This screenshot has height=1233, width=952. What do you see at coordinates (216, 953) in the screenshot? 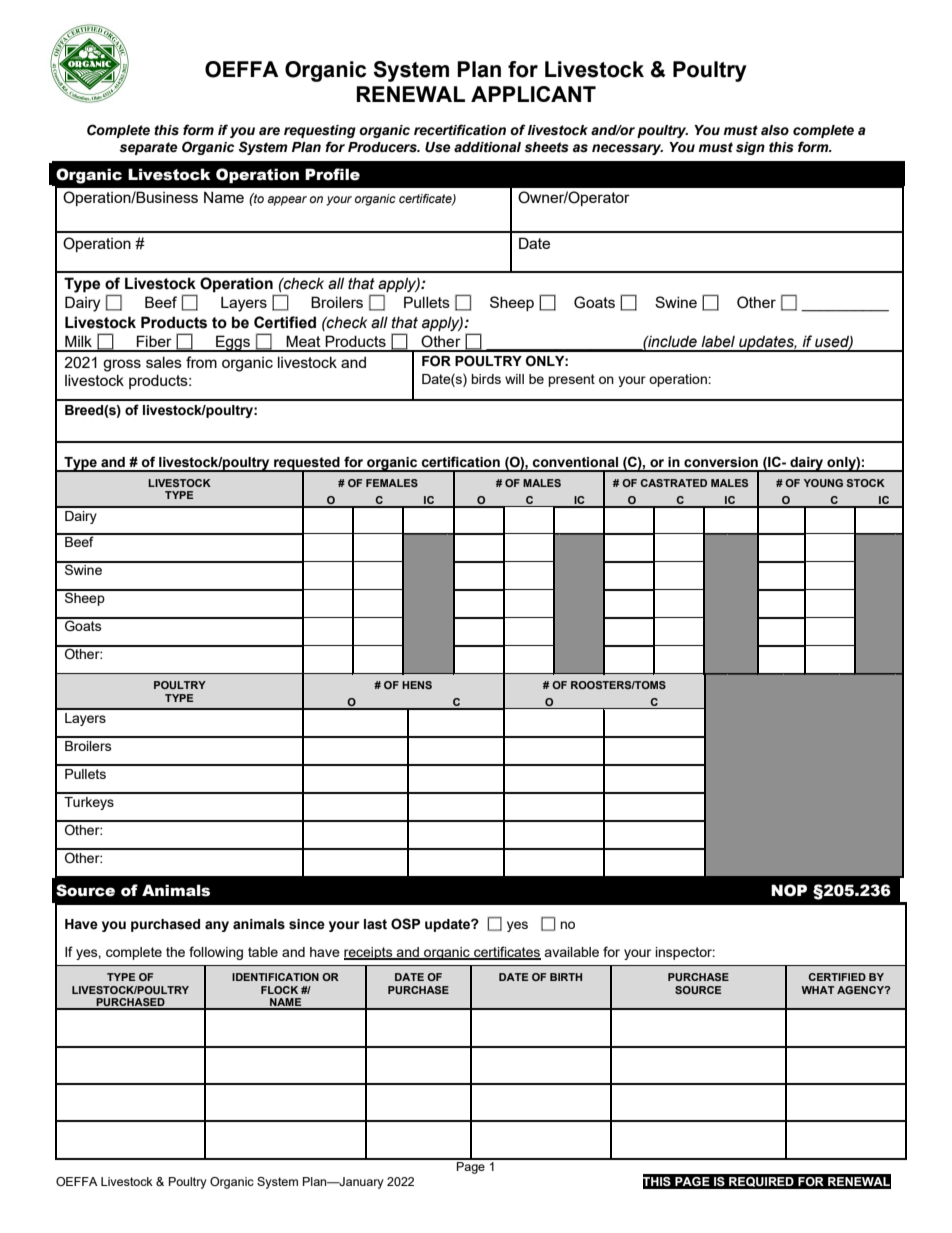
I see `following` at bounding box center [216, 953].
